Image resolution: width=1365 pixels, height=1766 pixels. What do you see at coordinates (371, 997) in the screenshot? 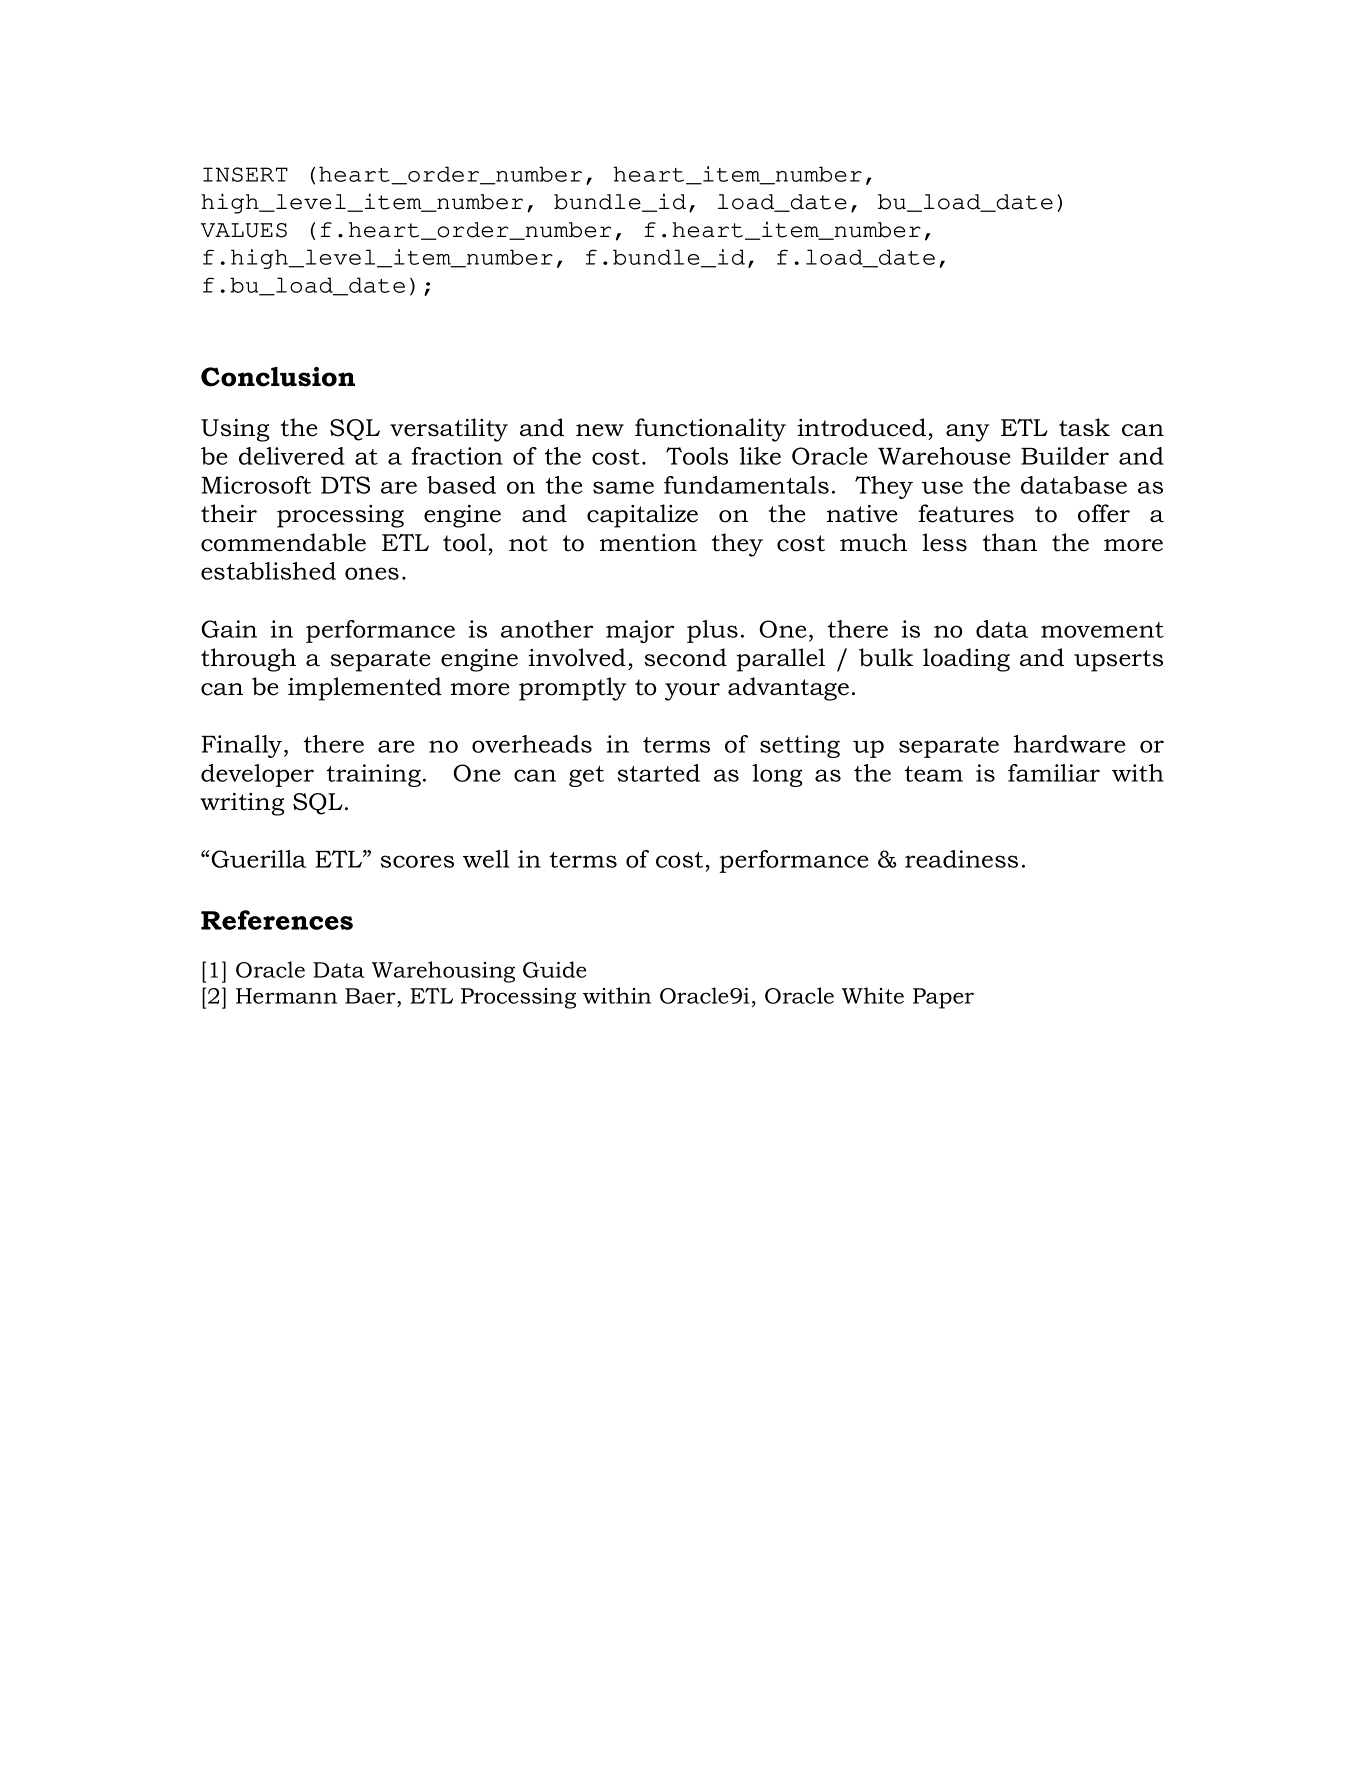
I see `Baer` at bounding box center [371, 997].
